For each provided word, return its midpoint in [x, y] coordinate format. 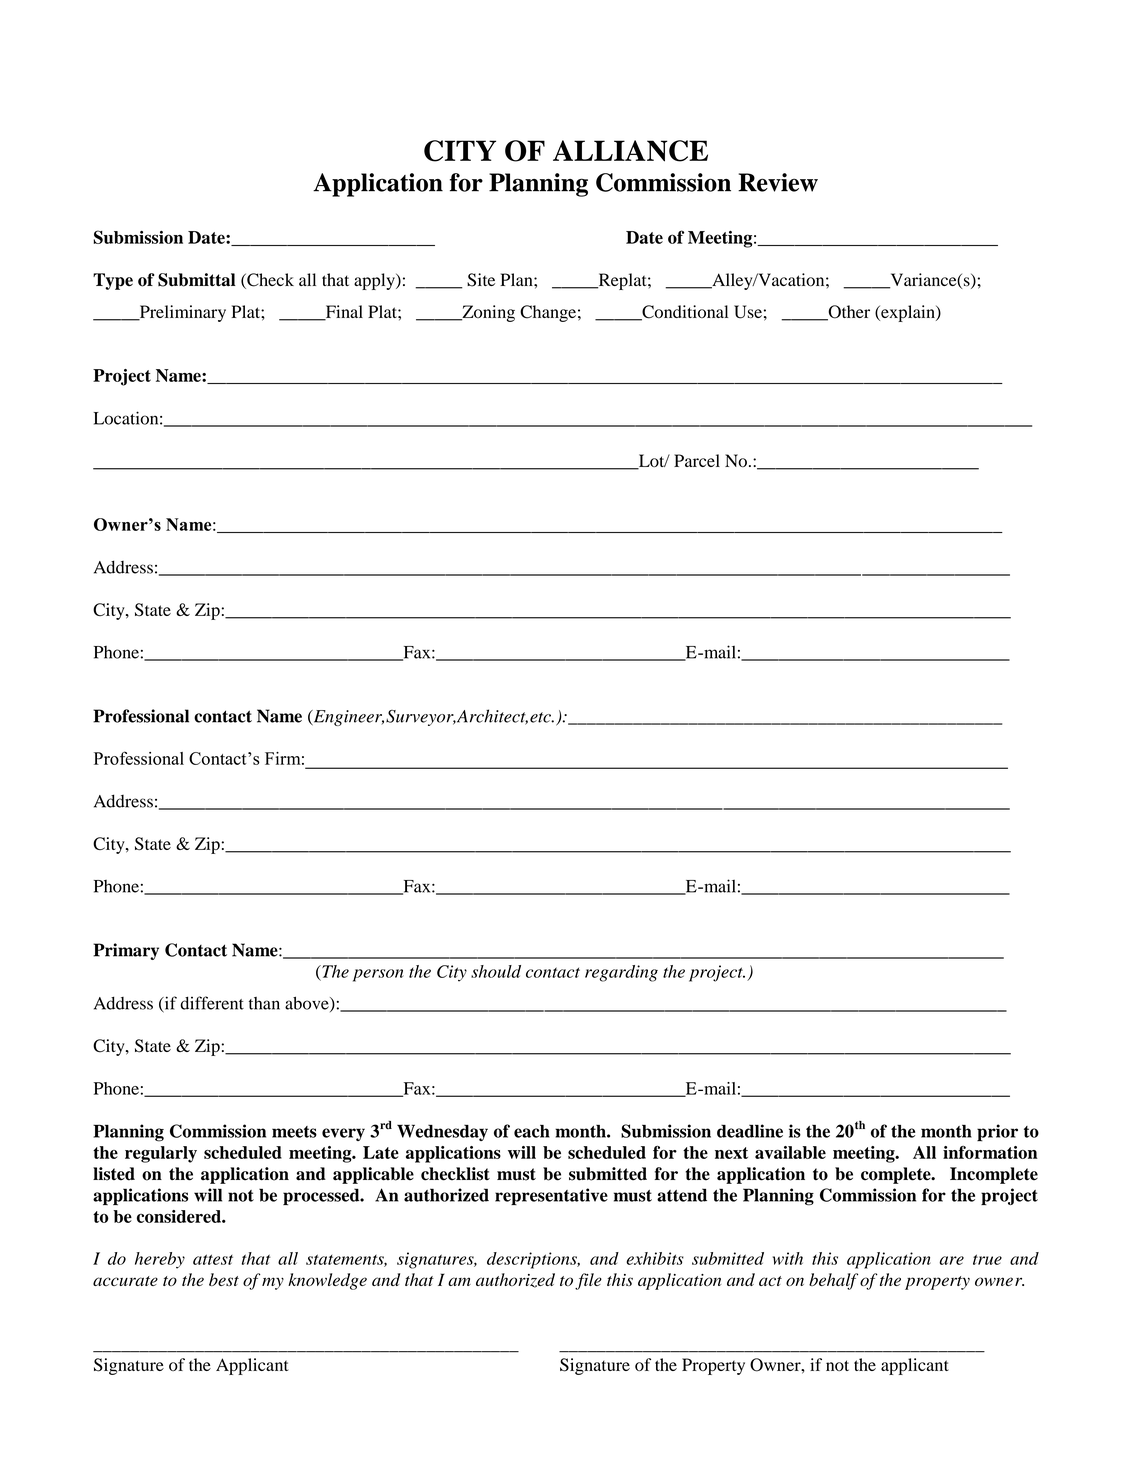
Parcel [697, 460]
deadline [750, 1131]
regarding [621, 973]
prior [997, 1133]
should [496, 971]
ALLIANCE [630, 151]
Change [548, 313]
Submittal [197, 280]
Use [748, 312]
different [212, 1003]
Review [778, 182]
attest [213, 1259]
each [532, 1131]
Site [481, 280]
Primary [126, 951]
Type [113, 281]
